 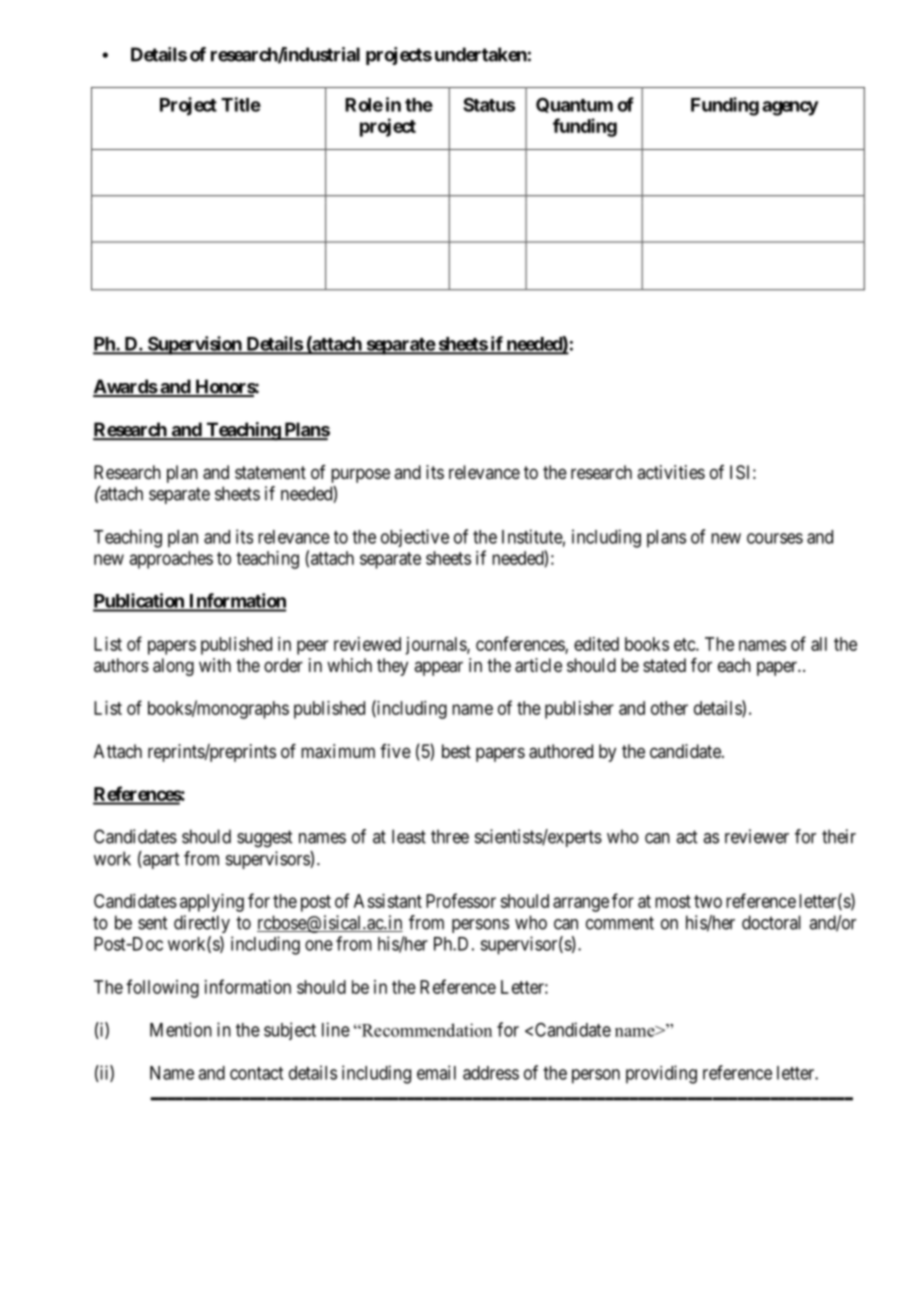 I want to click on undertaken, so click(x=481, y=54).
